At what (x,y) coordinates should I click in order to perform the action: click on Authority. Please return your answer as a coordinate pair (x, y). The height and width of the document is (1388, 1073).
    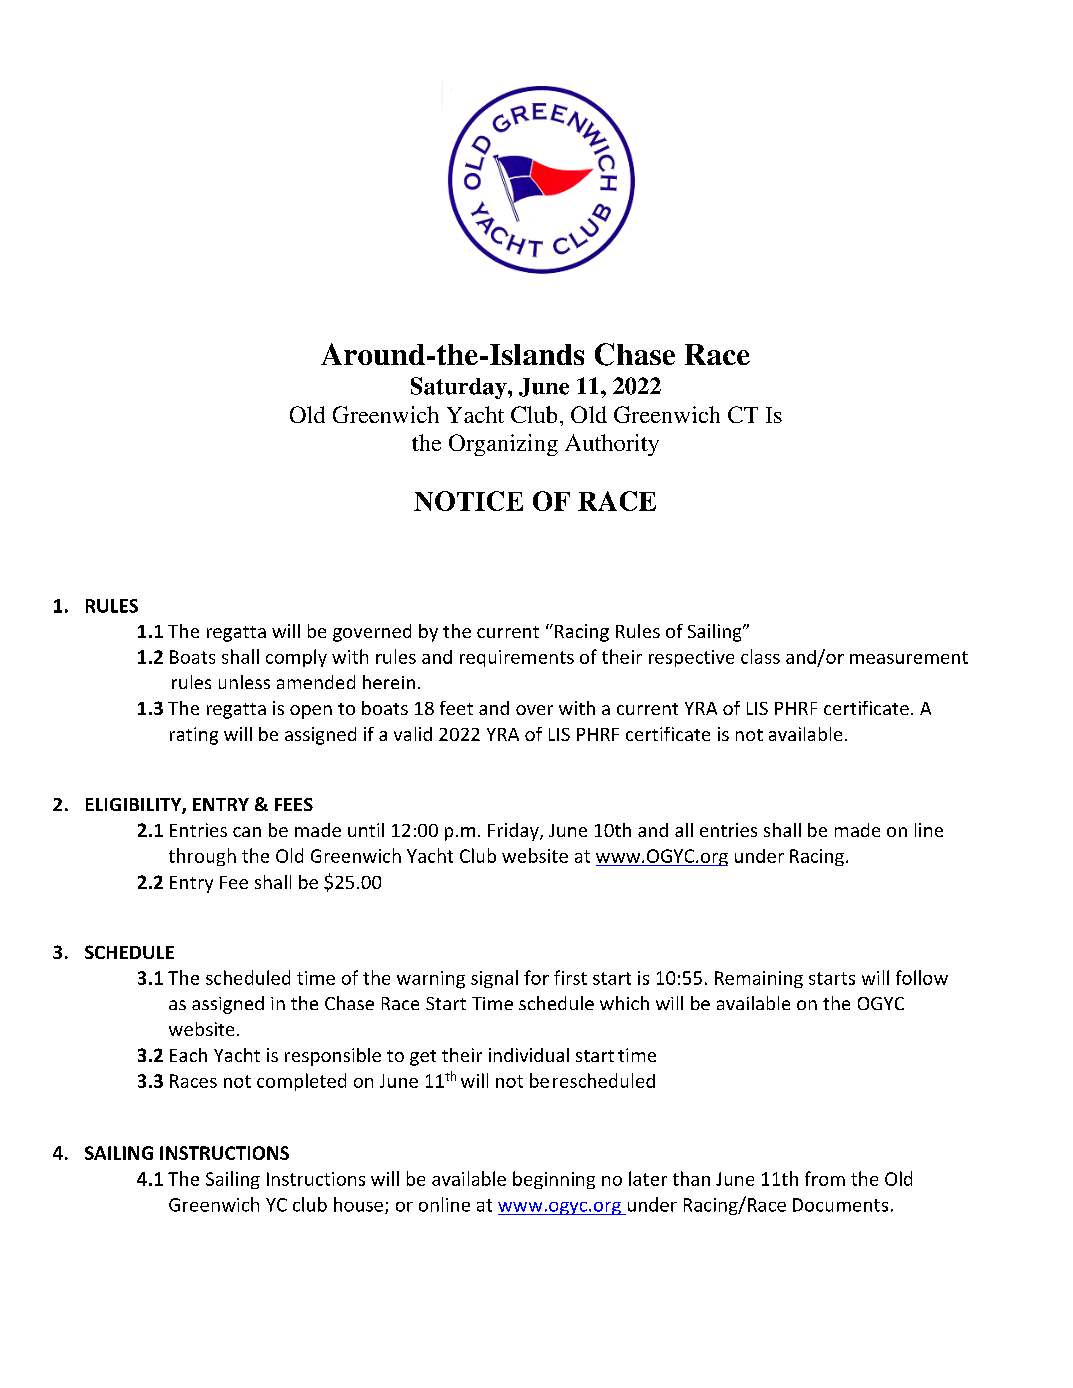
    Looking at the image, I should click on (612, 445).
